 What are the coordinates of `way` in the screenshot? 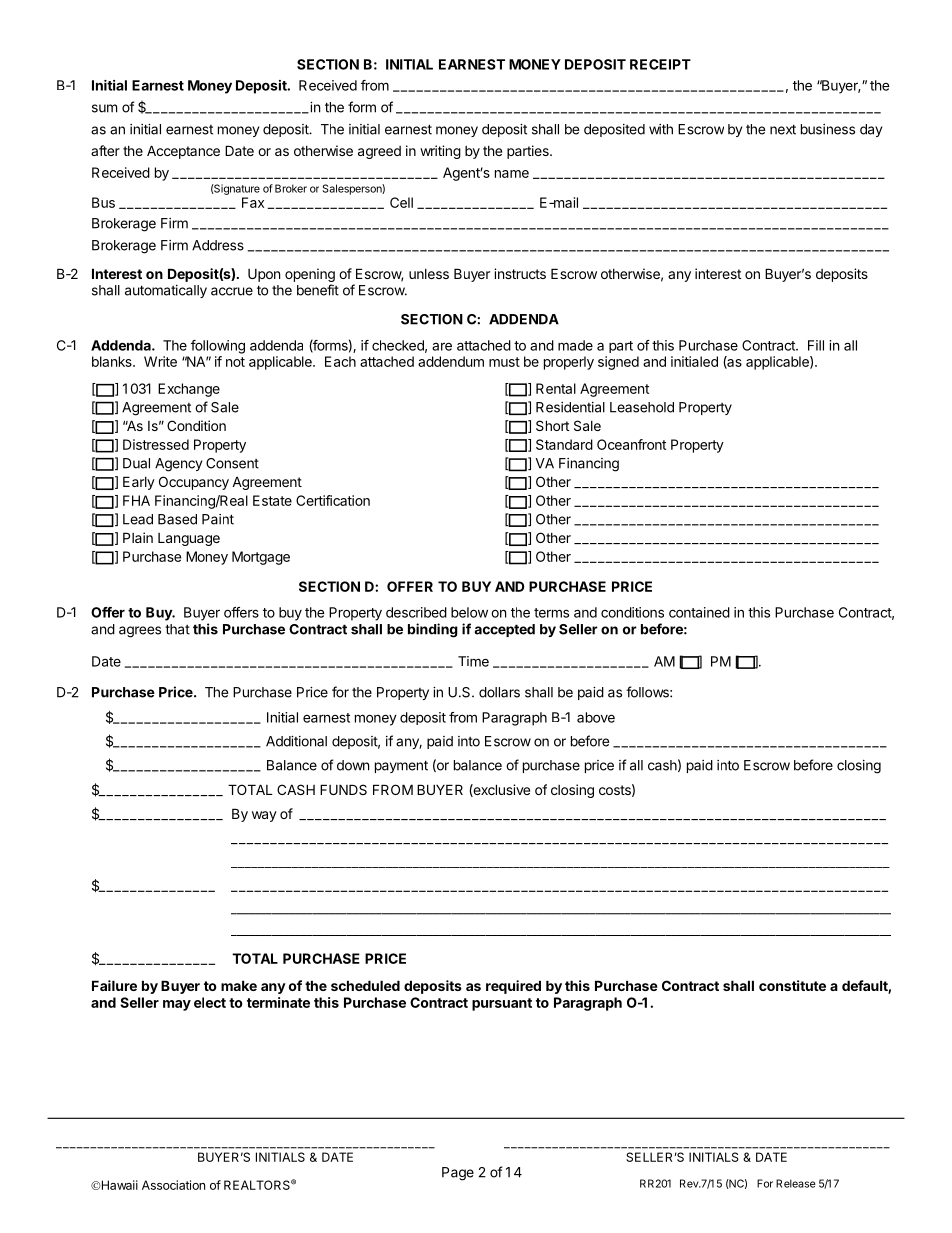 It's located at (264, 816).
